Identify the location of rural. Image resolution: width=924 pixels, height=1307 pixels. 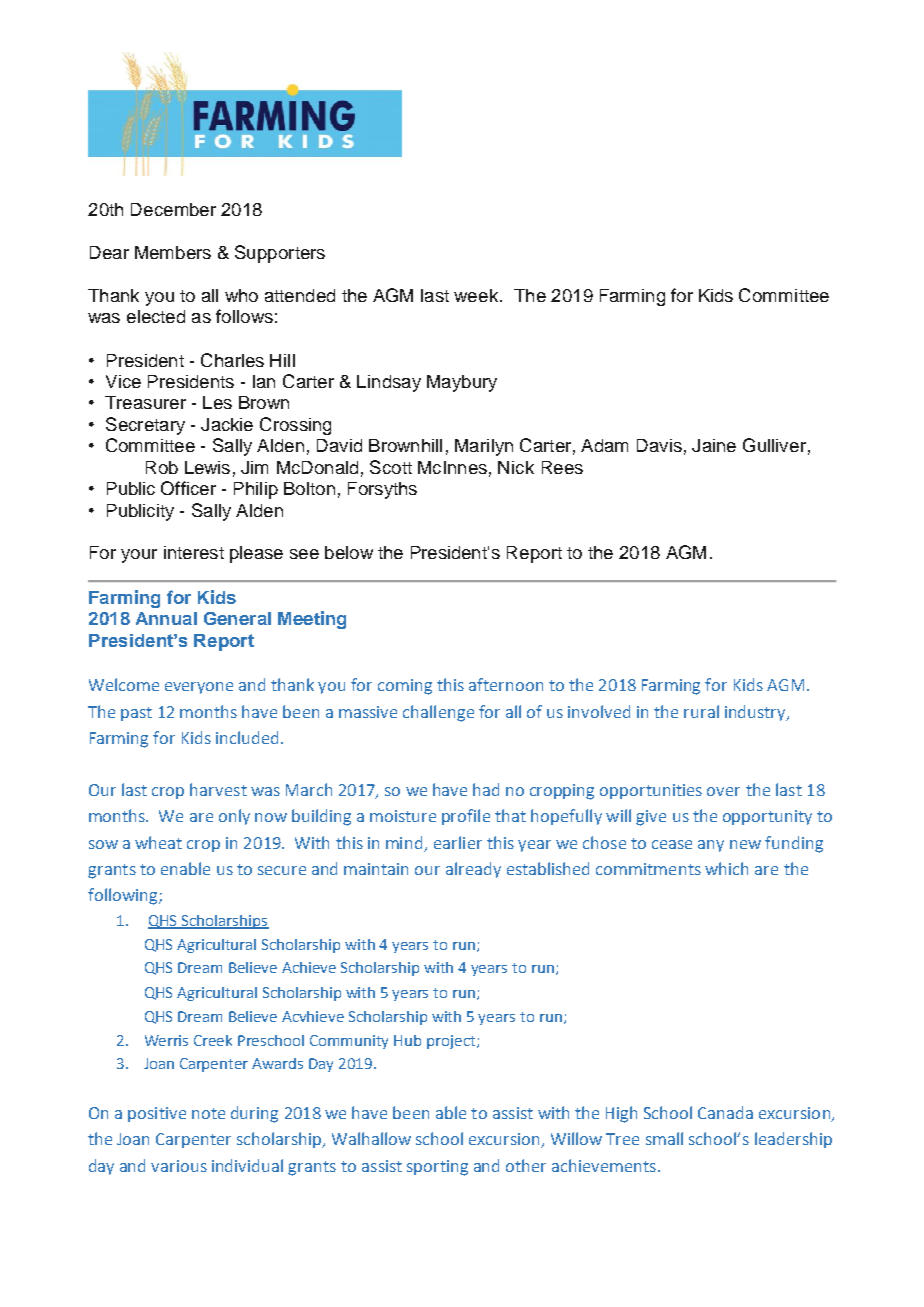
(701, 711).
